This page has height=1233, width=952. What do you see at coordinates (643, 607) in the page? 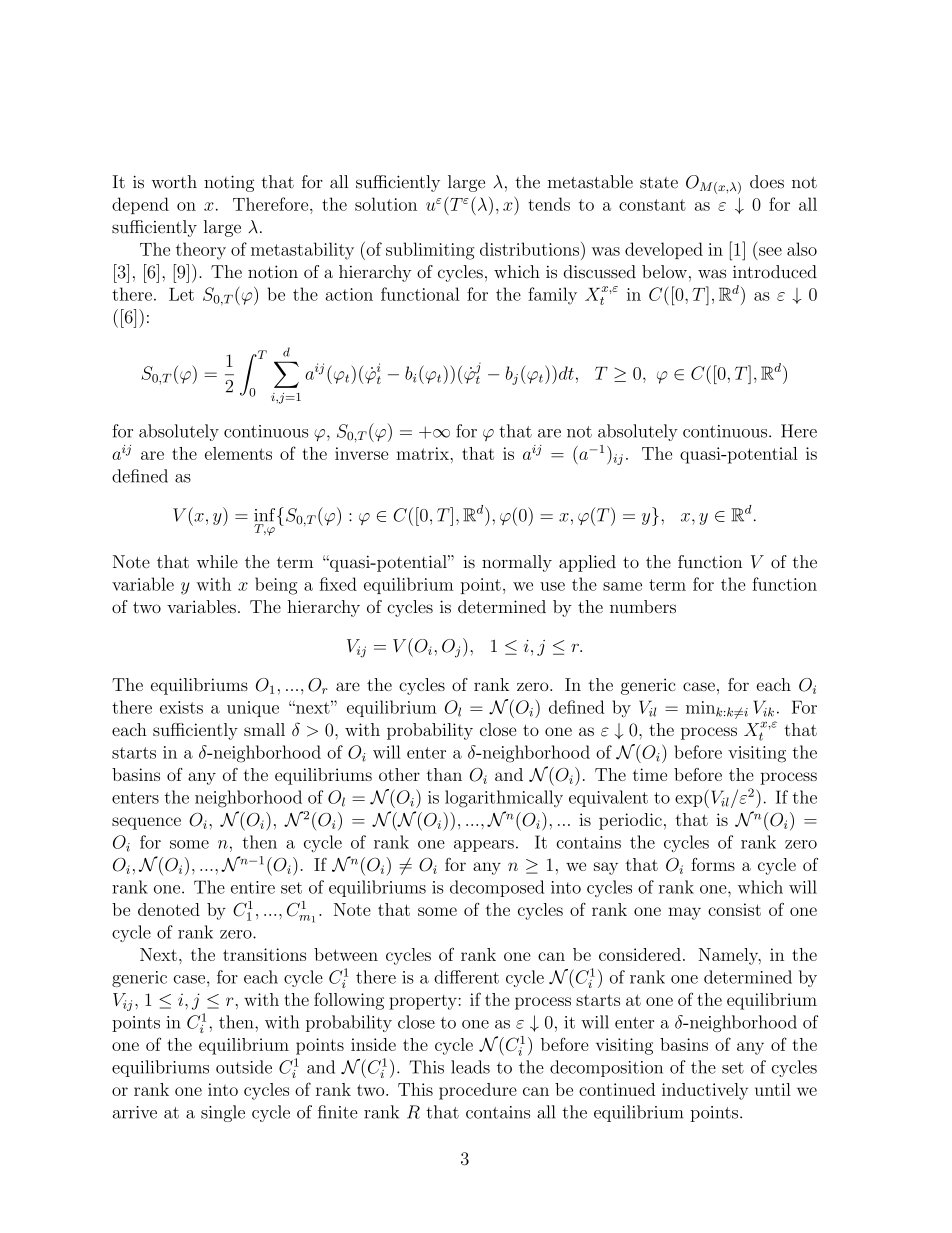
I see `numbers` at bounding box center [643, 607].
